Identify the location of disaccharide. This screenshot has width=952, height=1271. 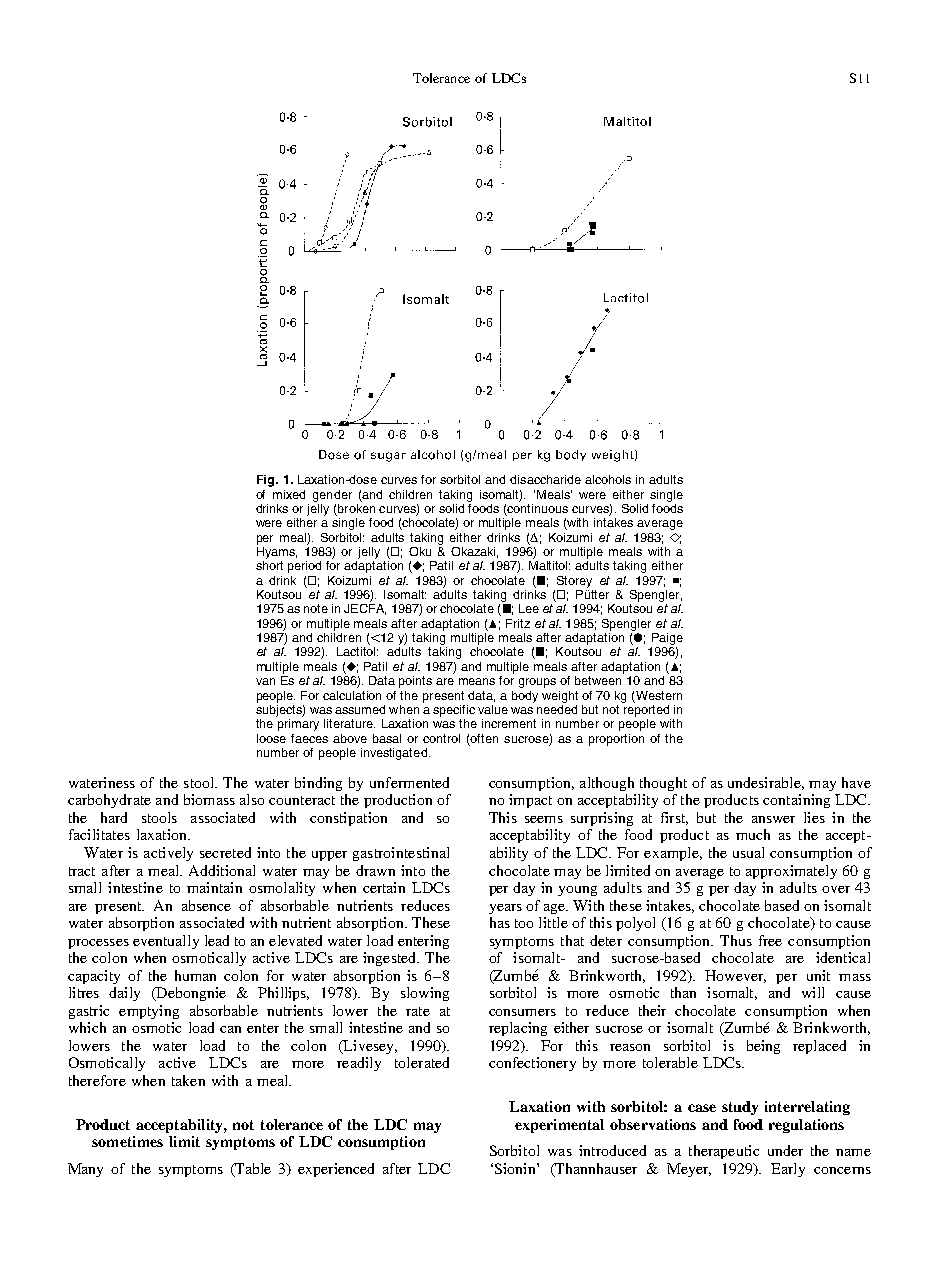
(545, 479).
